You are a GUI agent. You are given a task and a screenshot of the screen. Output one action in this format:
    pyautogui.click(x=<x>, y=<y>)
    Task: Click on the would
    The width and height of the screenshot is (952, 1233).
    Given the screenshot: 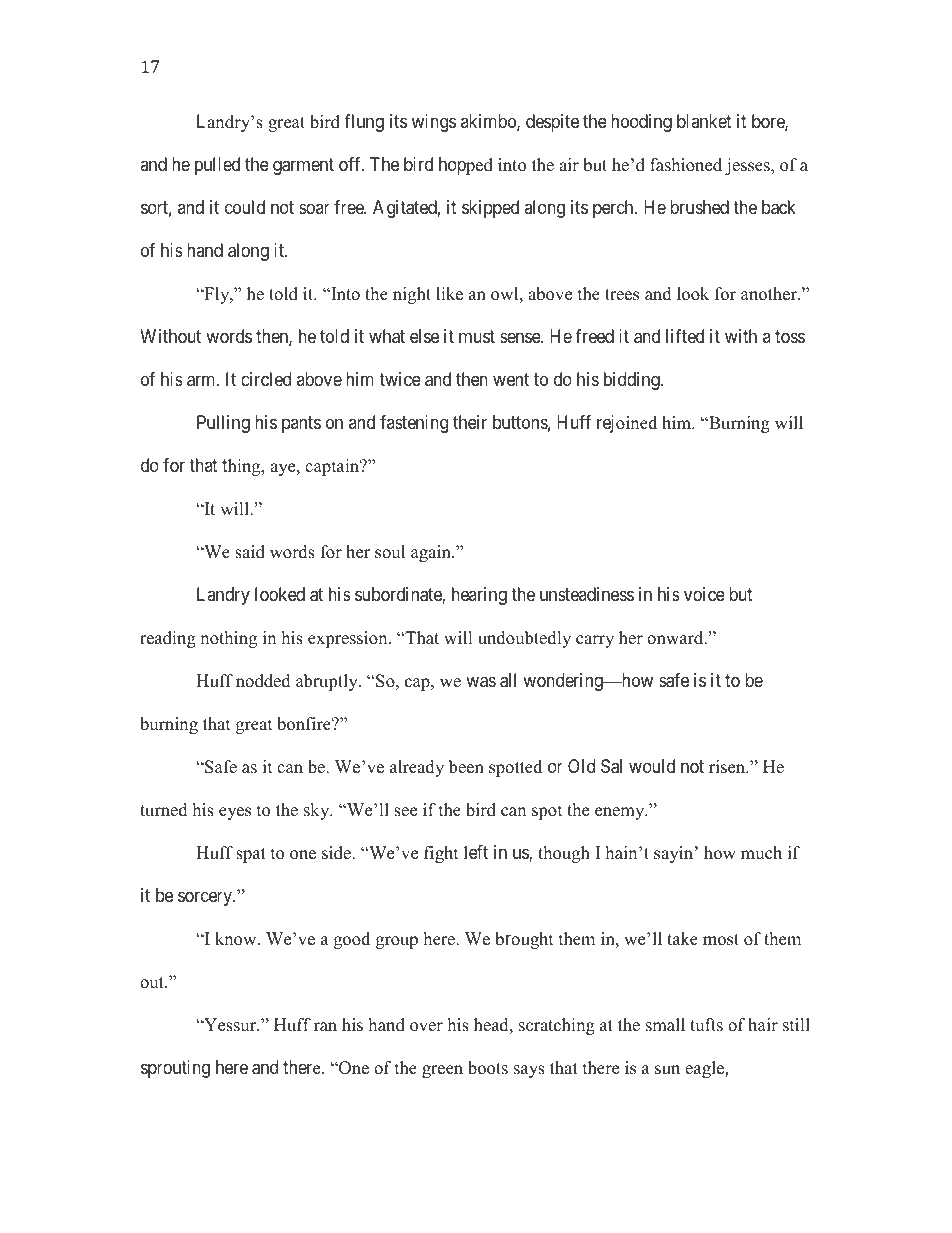 What is the action you would take?
    pyautogui.click(x=652, y=766)
